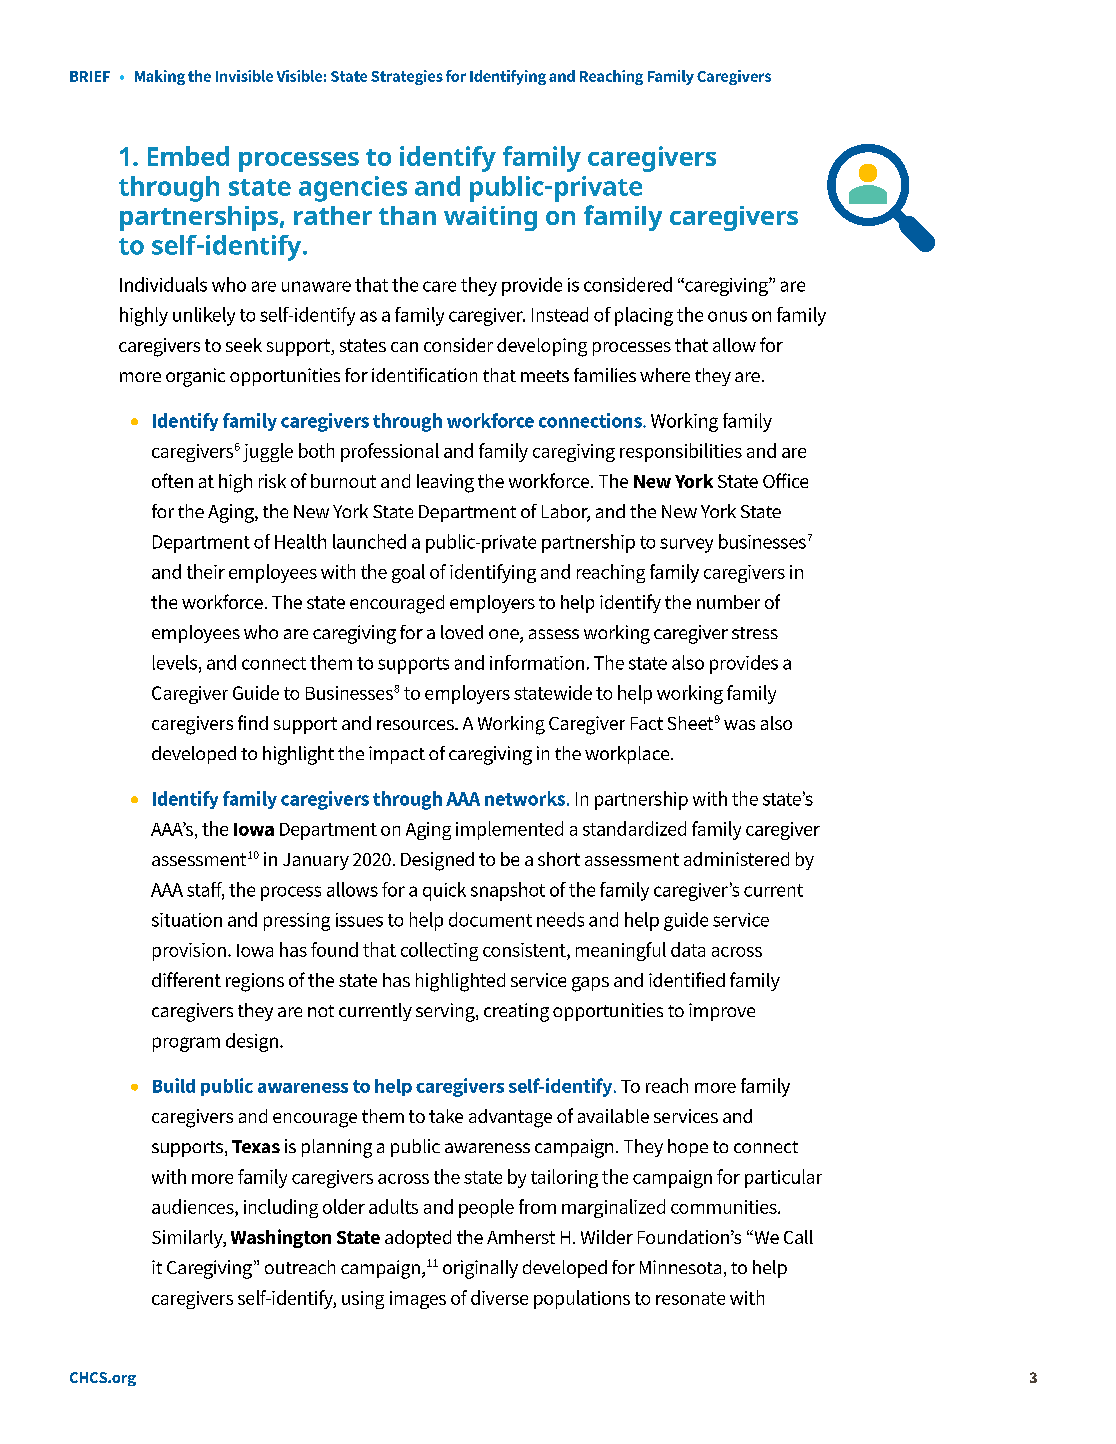 This screenshot has width=1116, height=1444. What do you see at coordinates (416, 725) in the screenshot?
I see `resources` at bounding box center [416, 725].
